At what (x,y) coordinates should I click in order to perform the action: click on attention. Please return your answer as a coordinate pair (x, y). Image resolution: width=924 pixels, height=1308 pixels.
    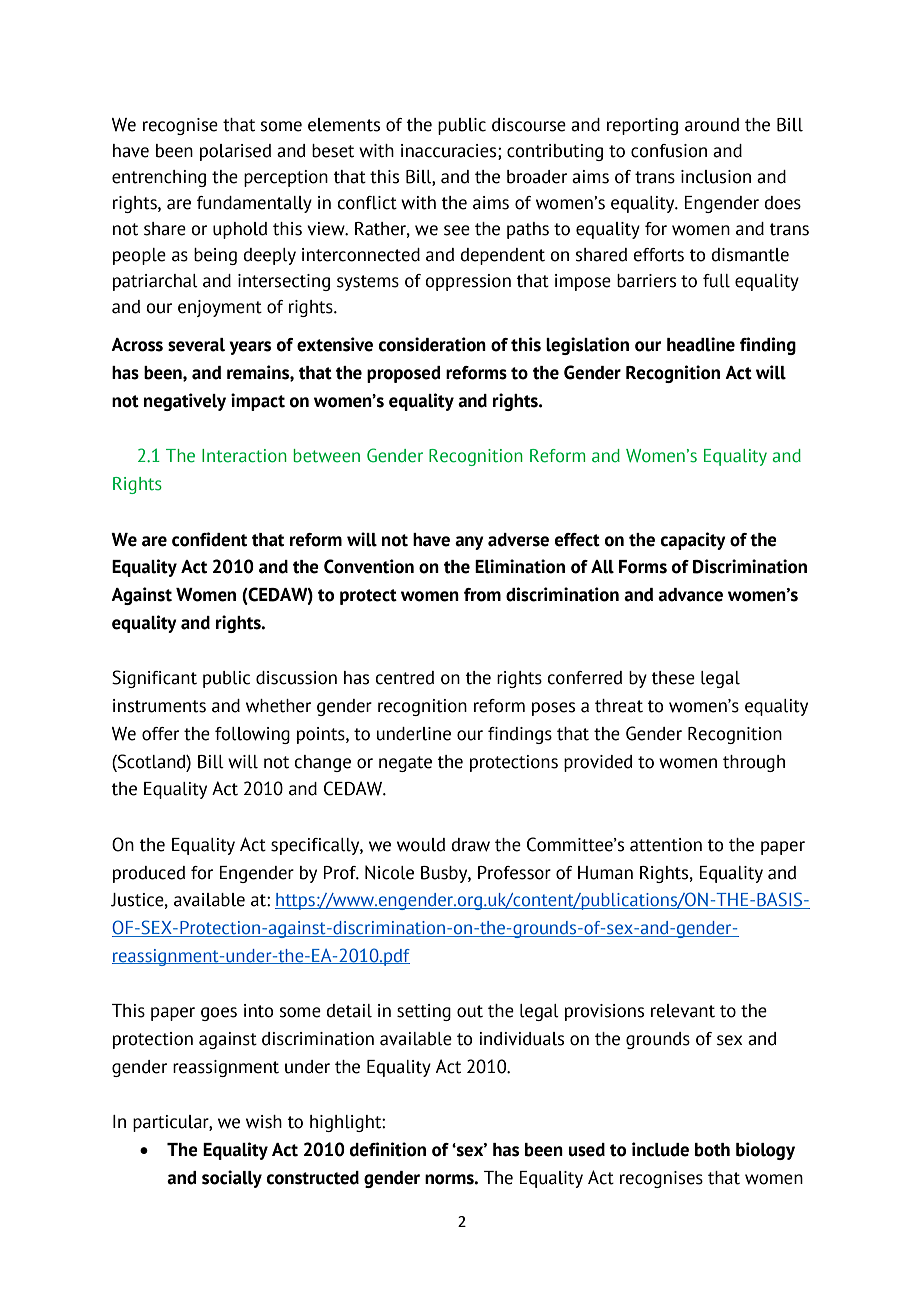
    Looking at the image, I should click on (666, 845).
